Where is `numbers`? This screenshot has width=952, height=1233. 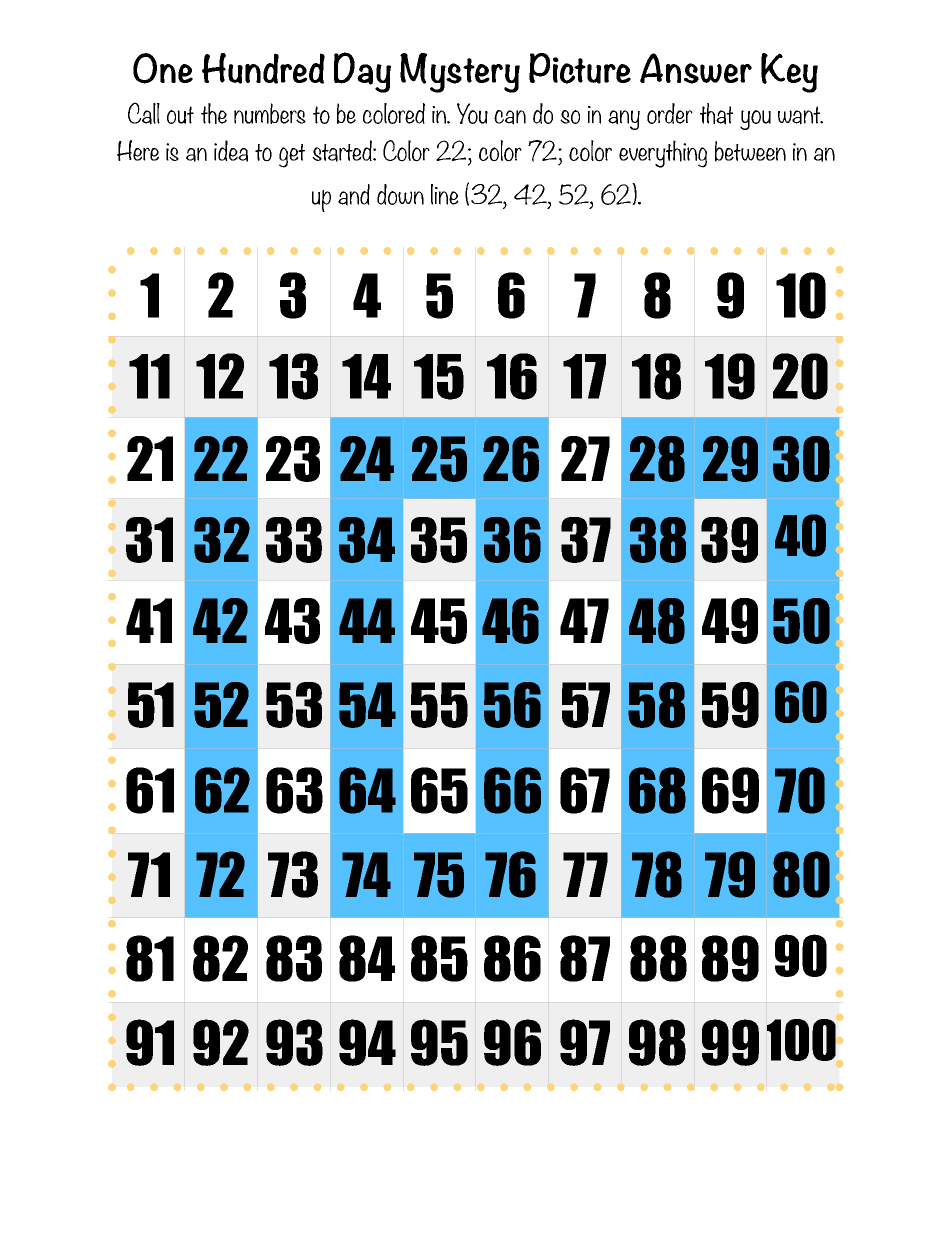
numbers is located at coordinates (270, 113).
